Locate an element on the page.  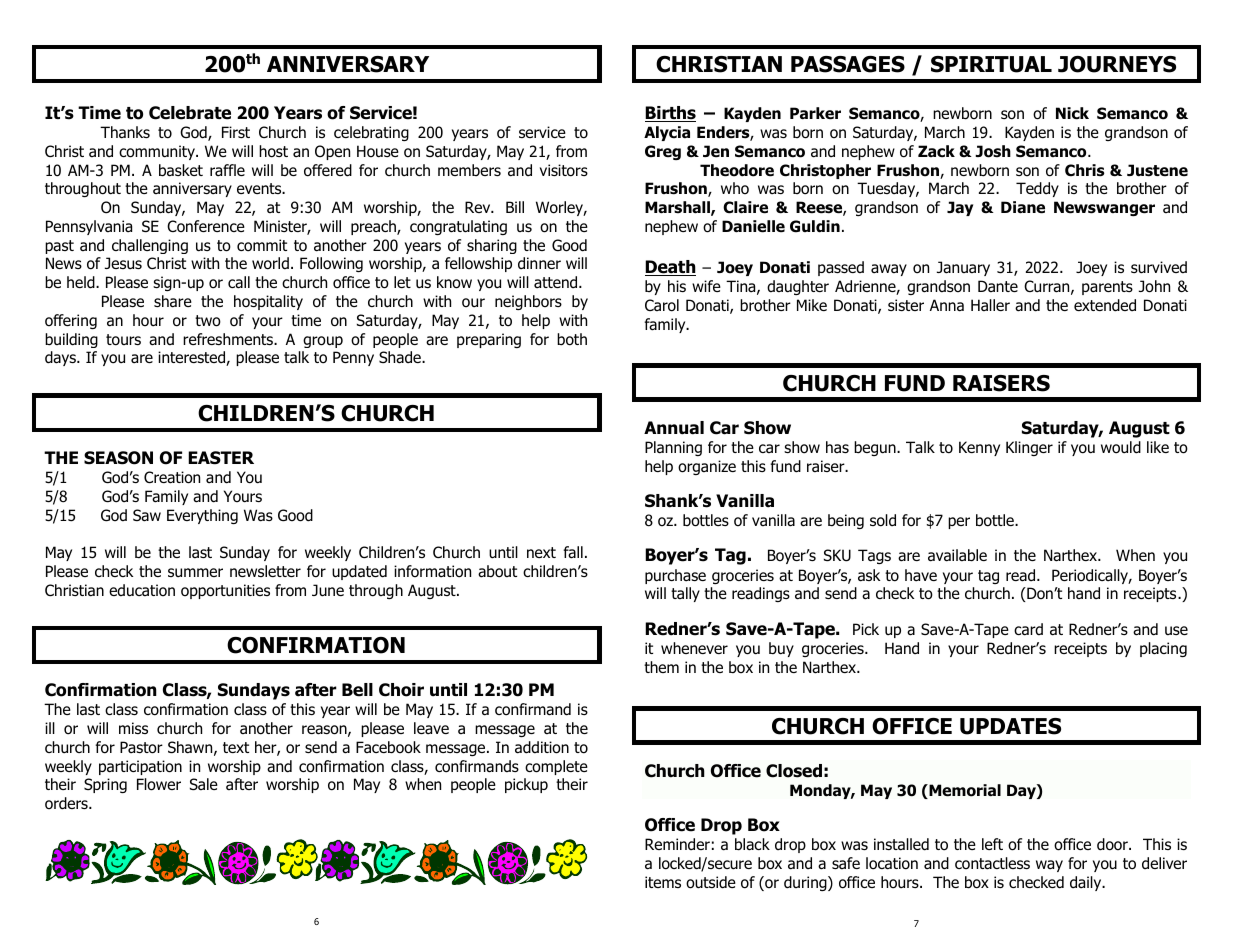
Kenny is located at coordinates (979, 448).
